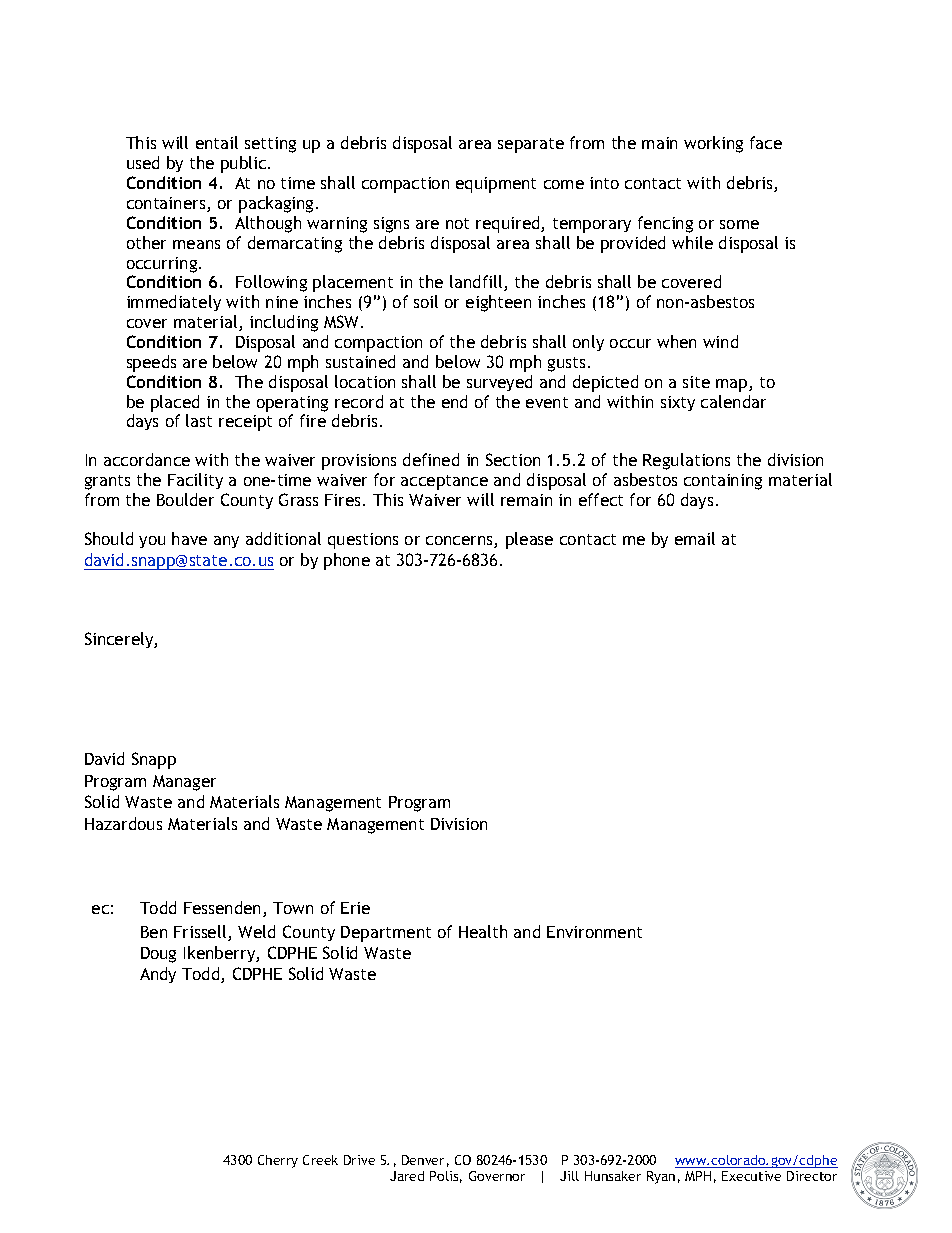  Describe the element at coordinates (499, 383) in the screenshot. I see `surveyed` at that location.
